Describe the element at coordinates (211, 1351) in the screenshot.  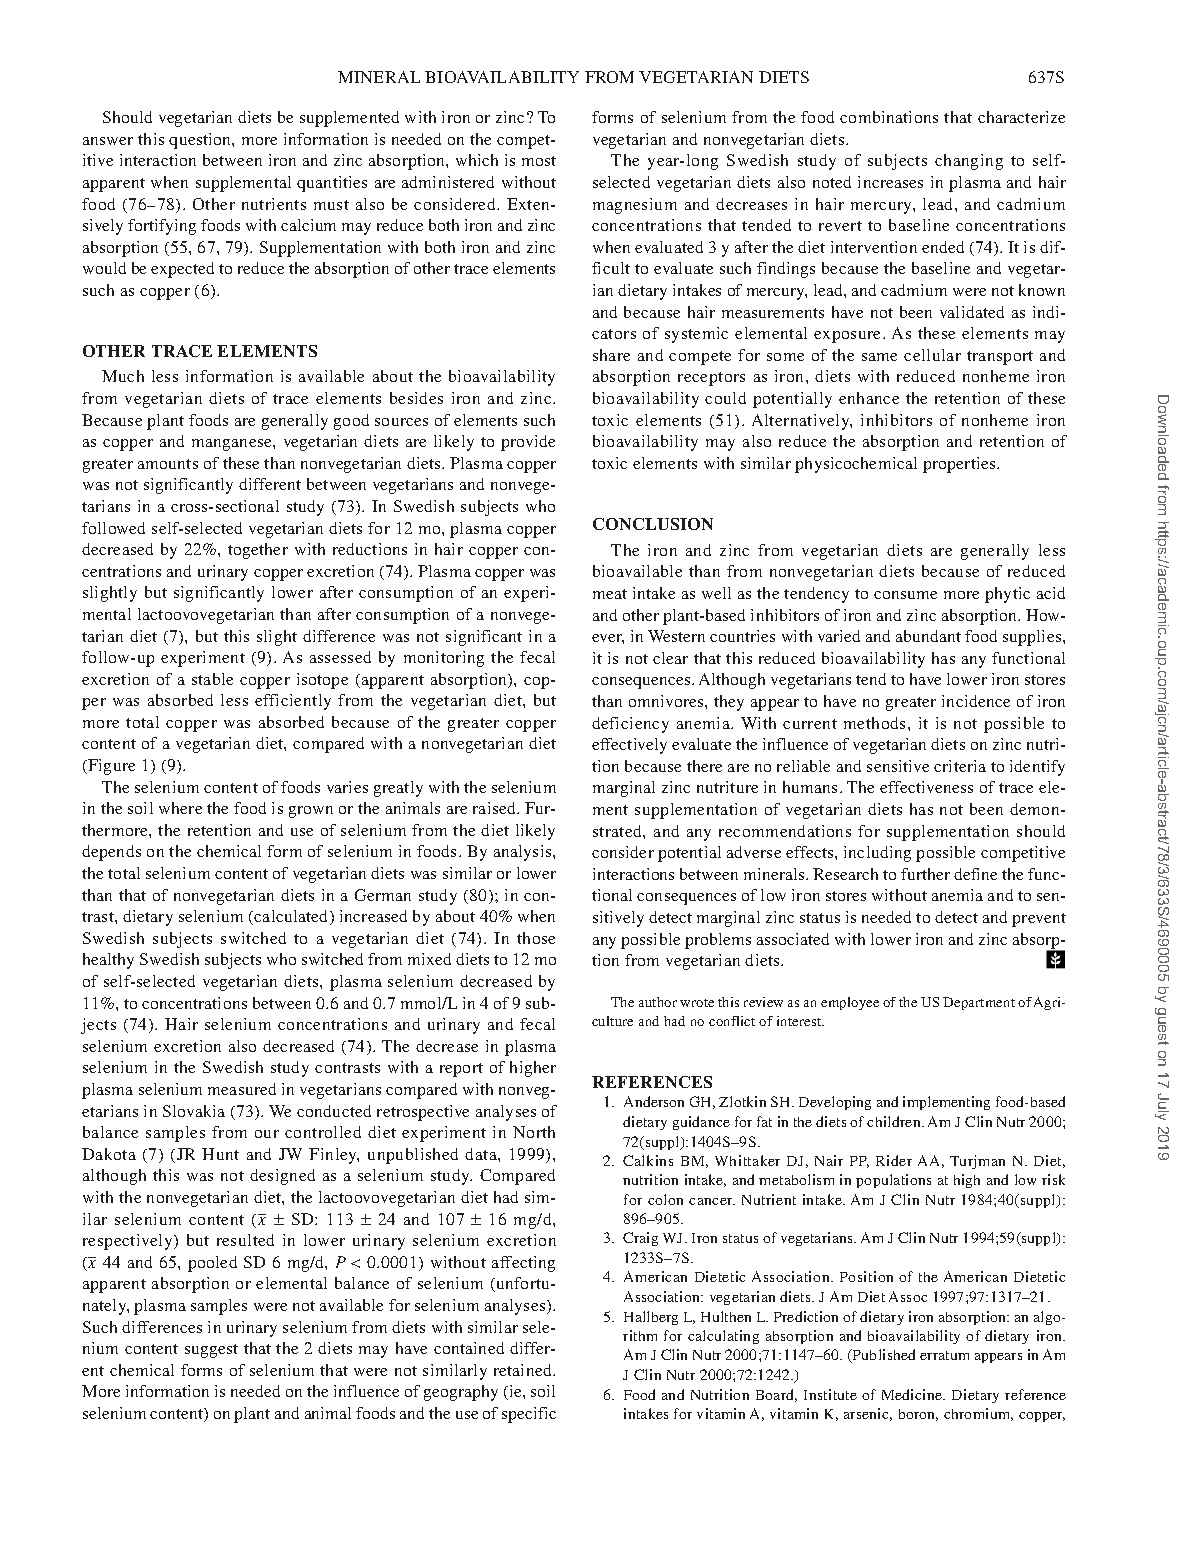
I see `suggest` at that location.
